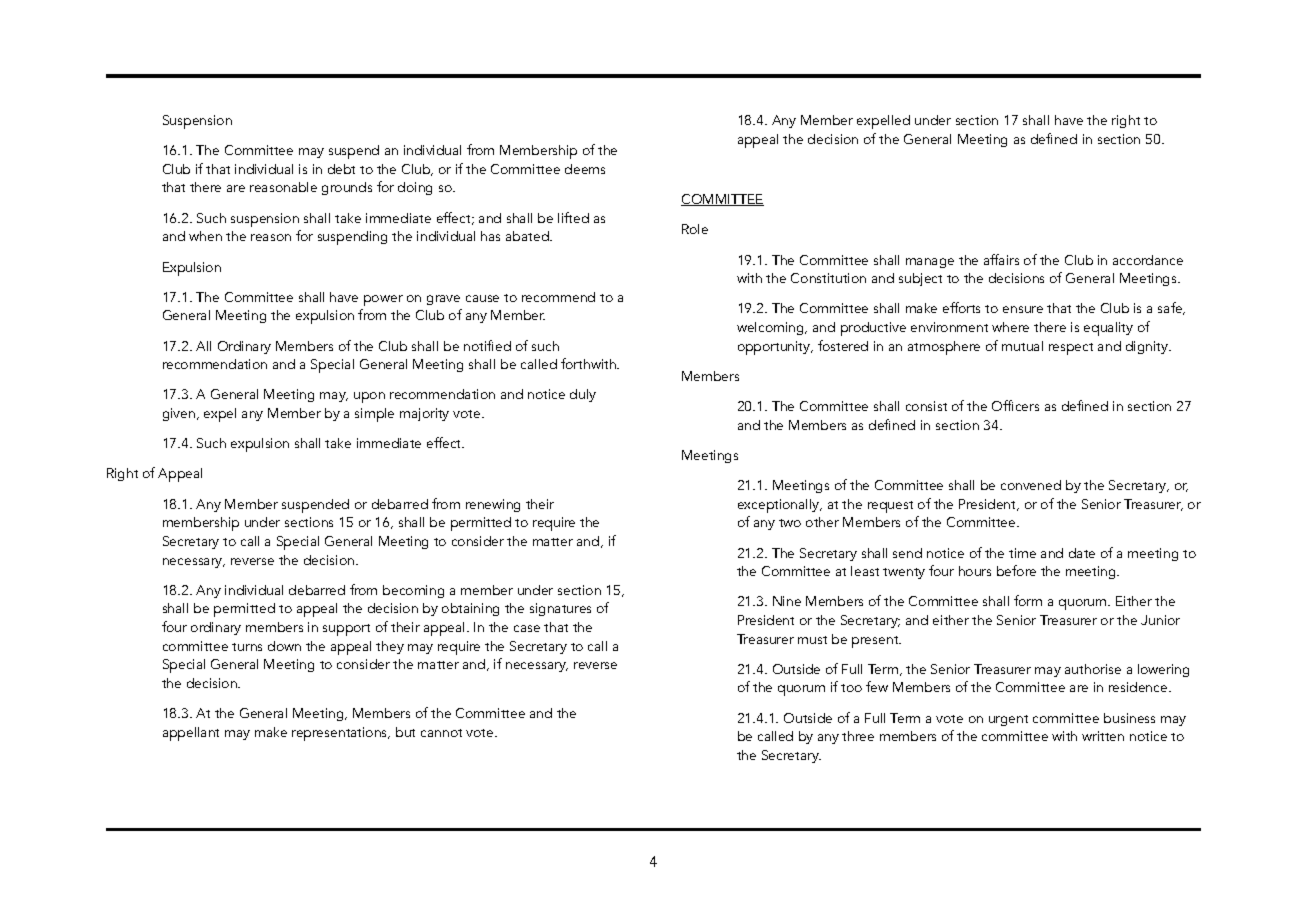 The image size is (1307, 924). I want to click on exceptionally, so click(779, 506).
